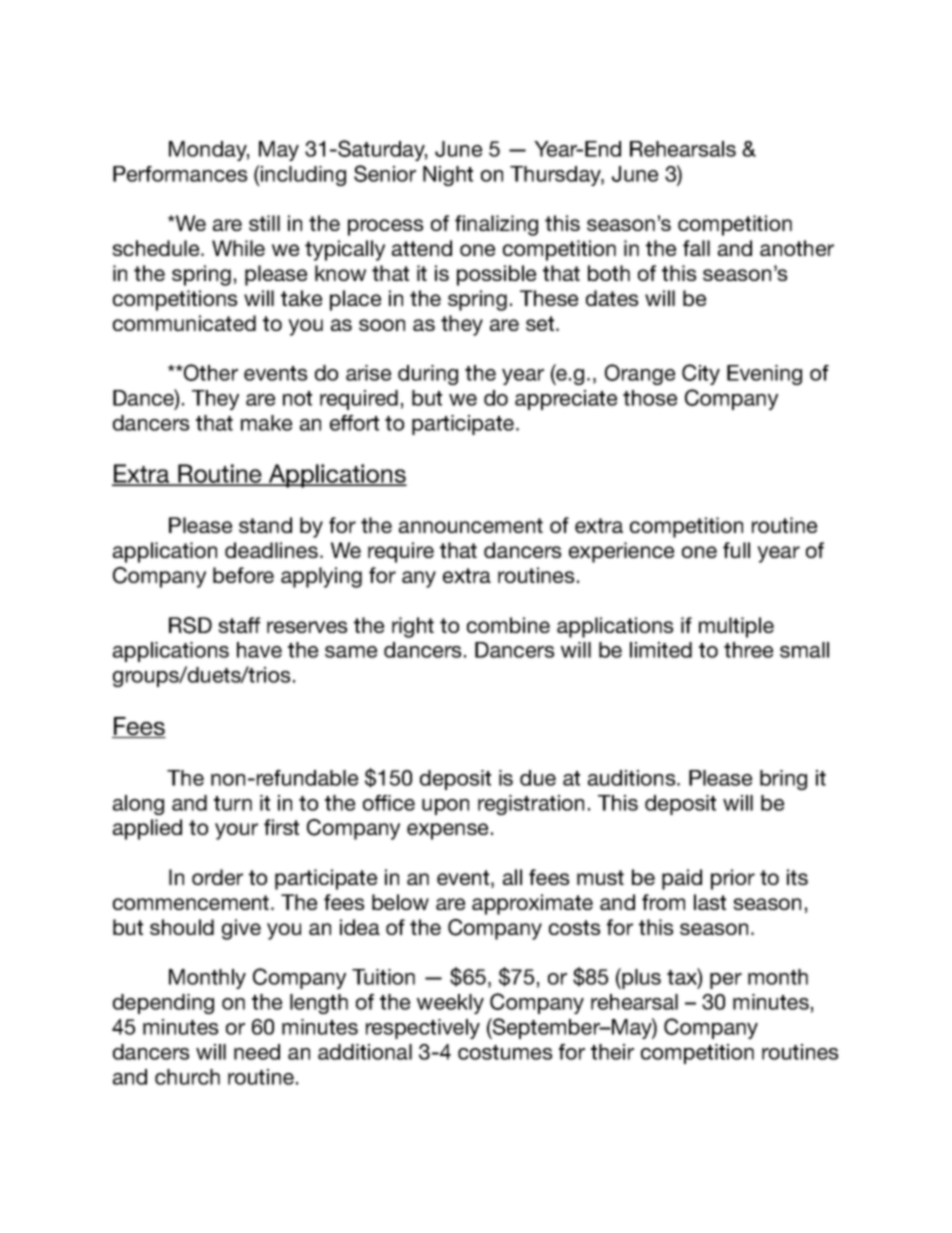  Describe the element at coordinates (505, 1052) in the image. I see `costumes` at that location.
